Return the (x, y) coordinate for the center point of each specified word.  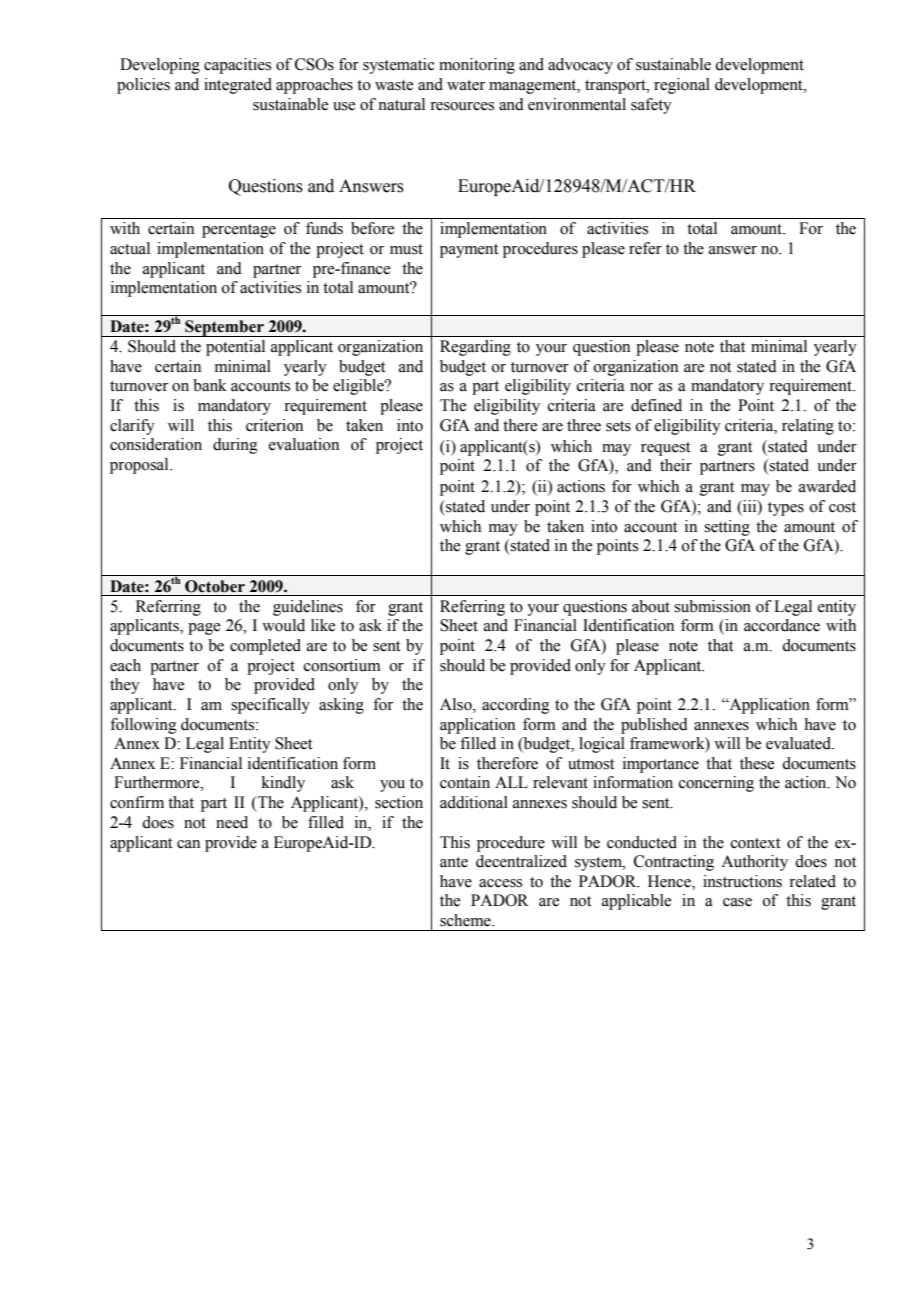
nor (641, 387)
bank (210, 385)
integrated (238, 86)
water (466, 85)
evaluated (800, 743)
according (516, 706)
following (143, 726)
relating (808, 427)
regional (682, 86)
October (215, 586)
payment (469, 251)
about (651, 606)
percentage (239, 231)
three (584, 425)
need (232, 822)
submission (712, 606)
